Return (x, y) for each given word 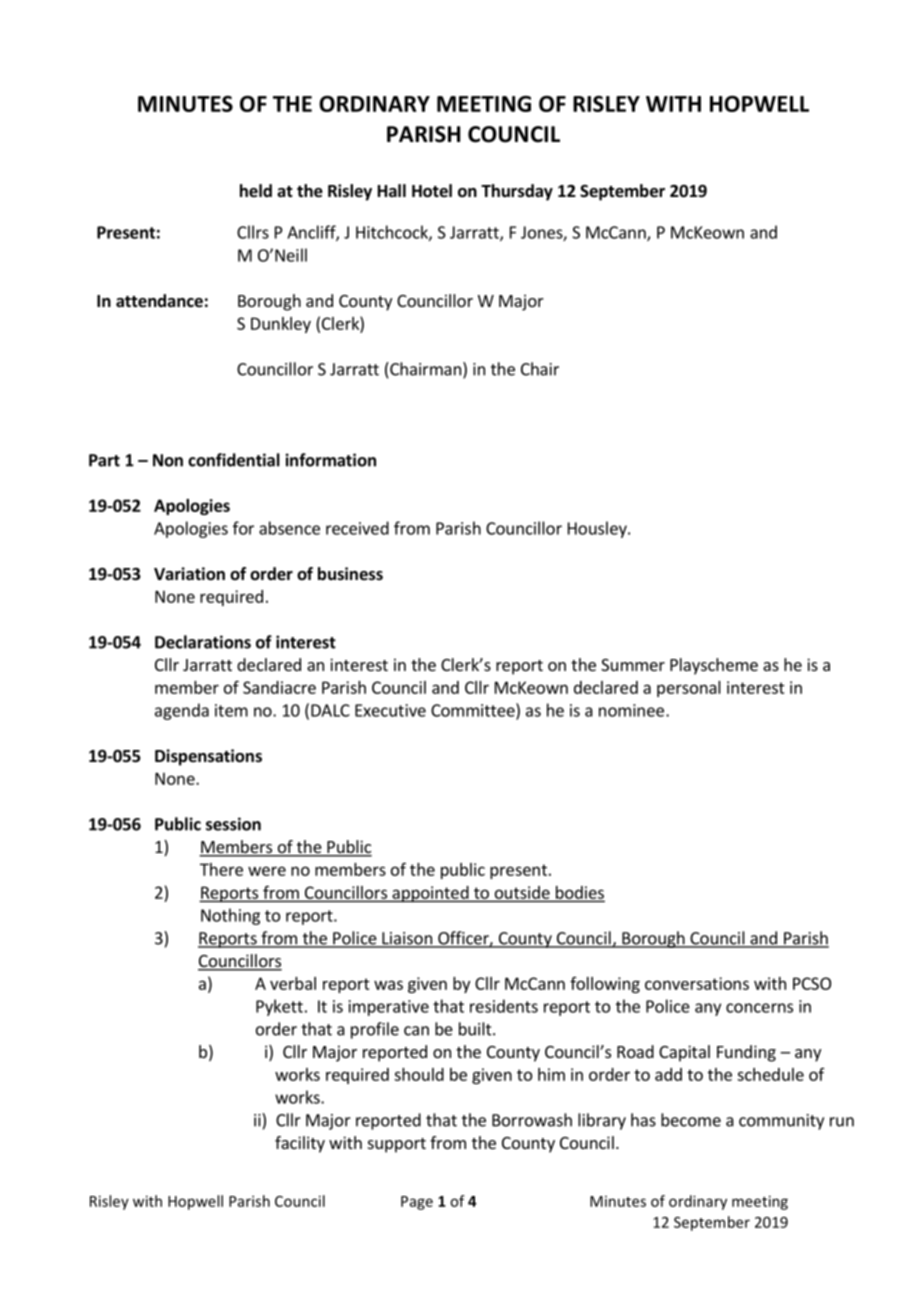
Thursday (517, 192)
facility (300, 1144)
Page (417, 1203)
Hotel (432, 191)
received (357, 528)
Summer (633, 665)
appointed (430, 894)
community (781, 1122)
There (221, 869)
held (256, 191)
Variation (189, 574)
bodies (578, 893)
